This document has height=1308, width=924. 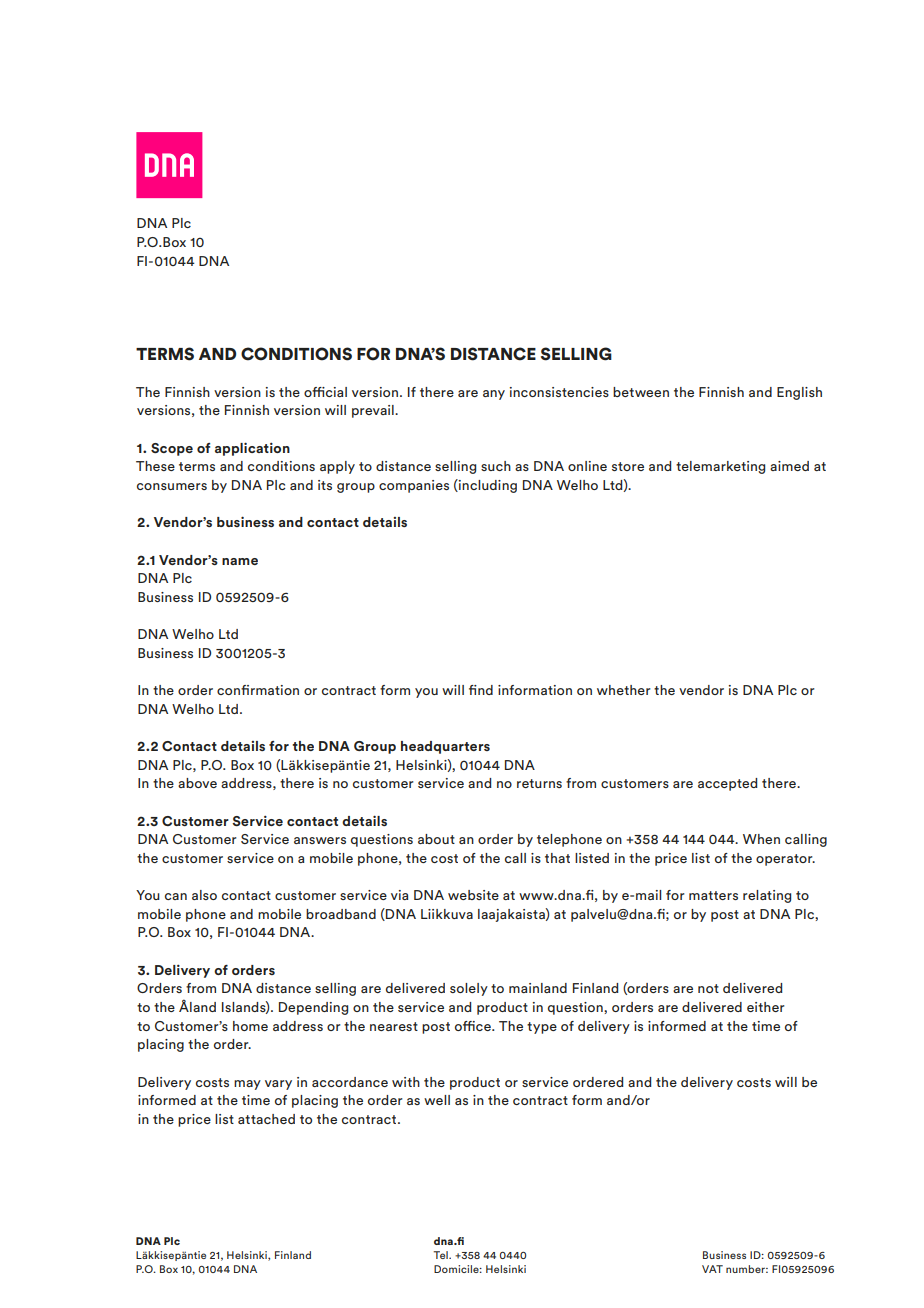 I want to click on When, so click(x=761, y=839).
